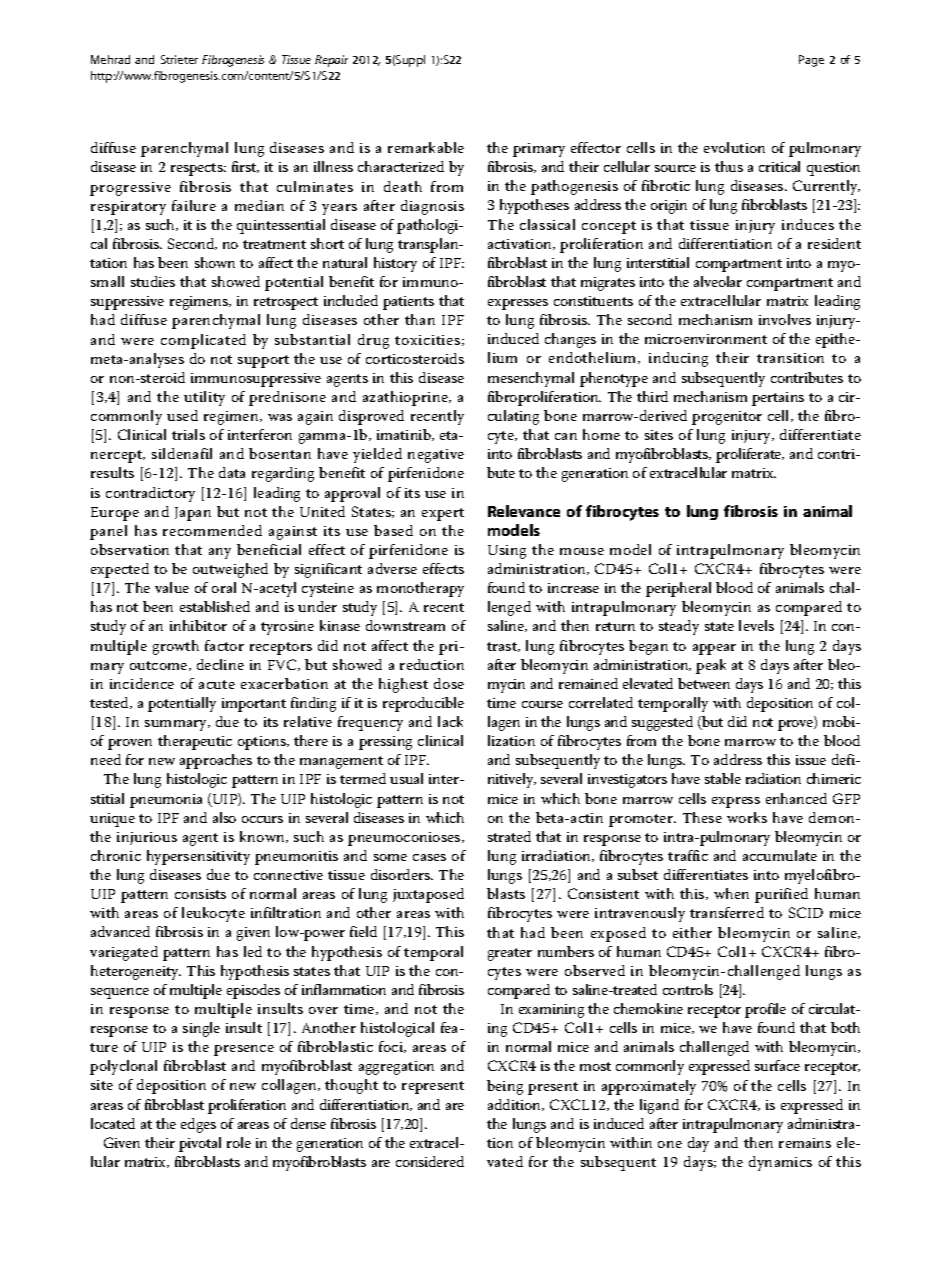 Image resolution: width=952 pixels, height=1270 pixels. I want to click on Page, so click(811, 61).
